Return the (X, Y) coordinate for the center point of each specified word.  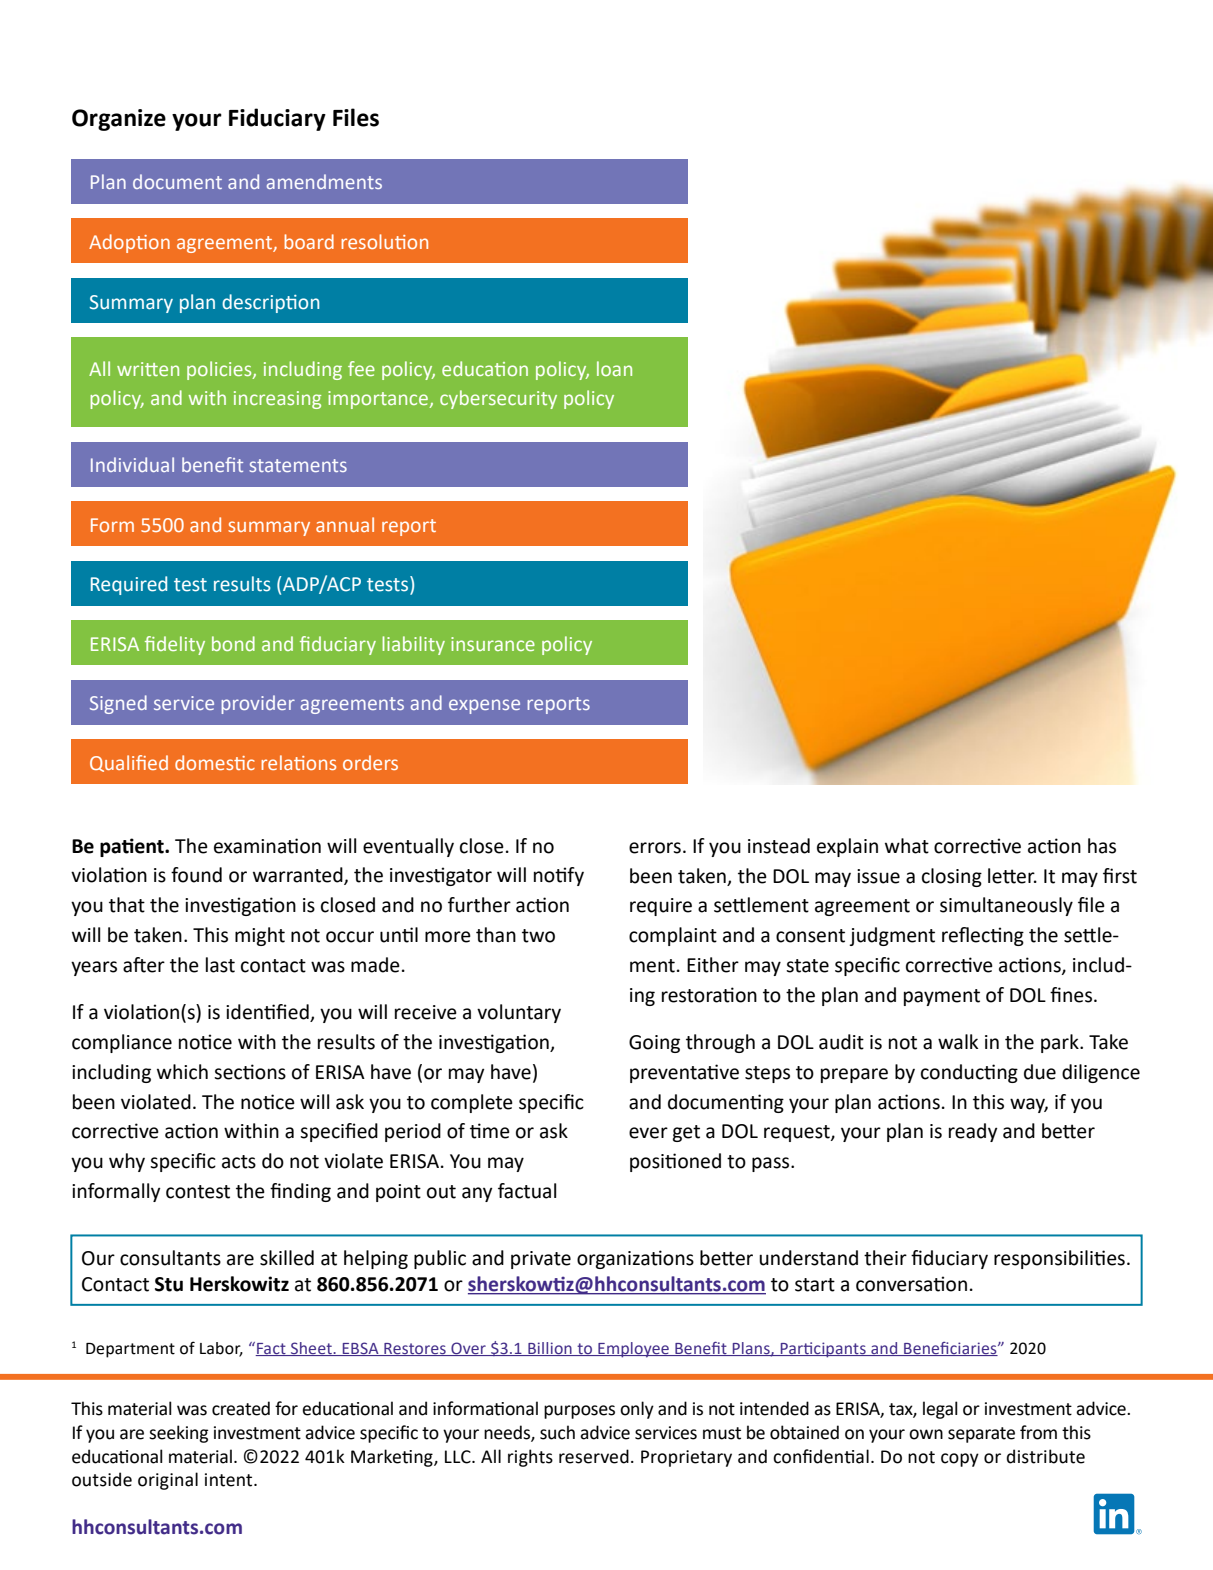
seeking (178, 1434)
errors (655, 848)
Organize (119, 120)
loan (614, 368)
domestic (215, 762)
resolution (384, 241)
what (907, 846)
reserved (594, 1456)
